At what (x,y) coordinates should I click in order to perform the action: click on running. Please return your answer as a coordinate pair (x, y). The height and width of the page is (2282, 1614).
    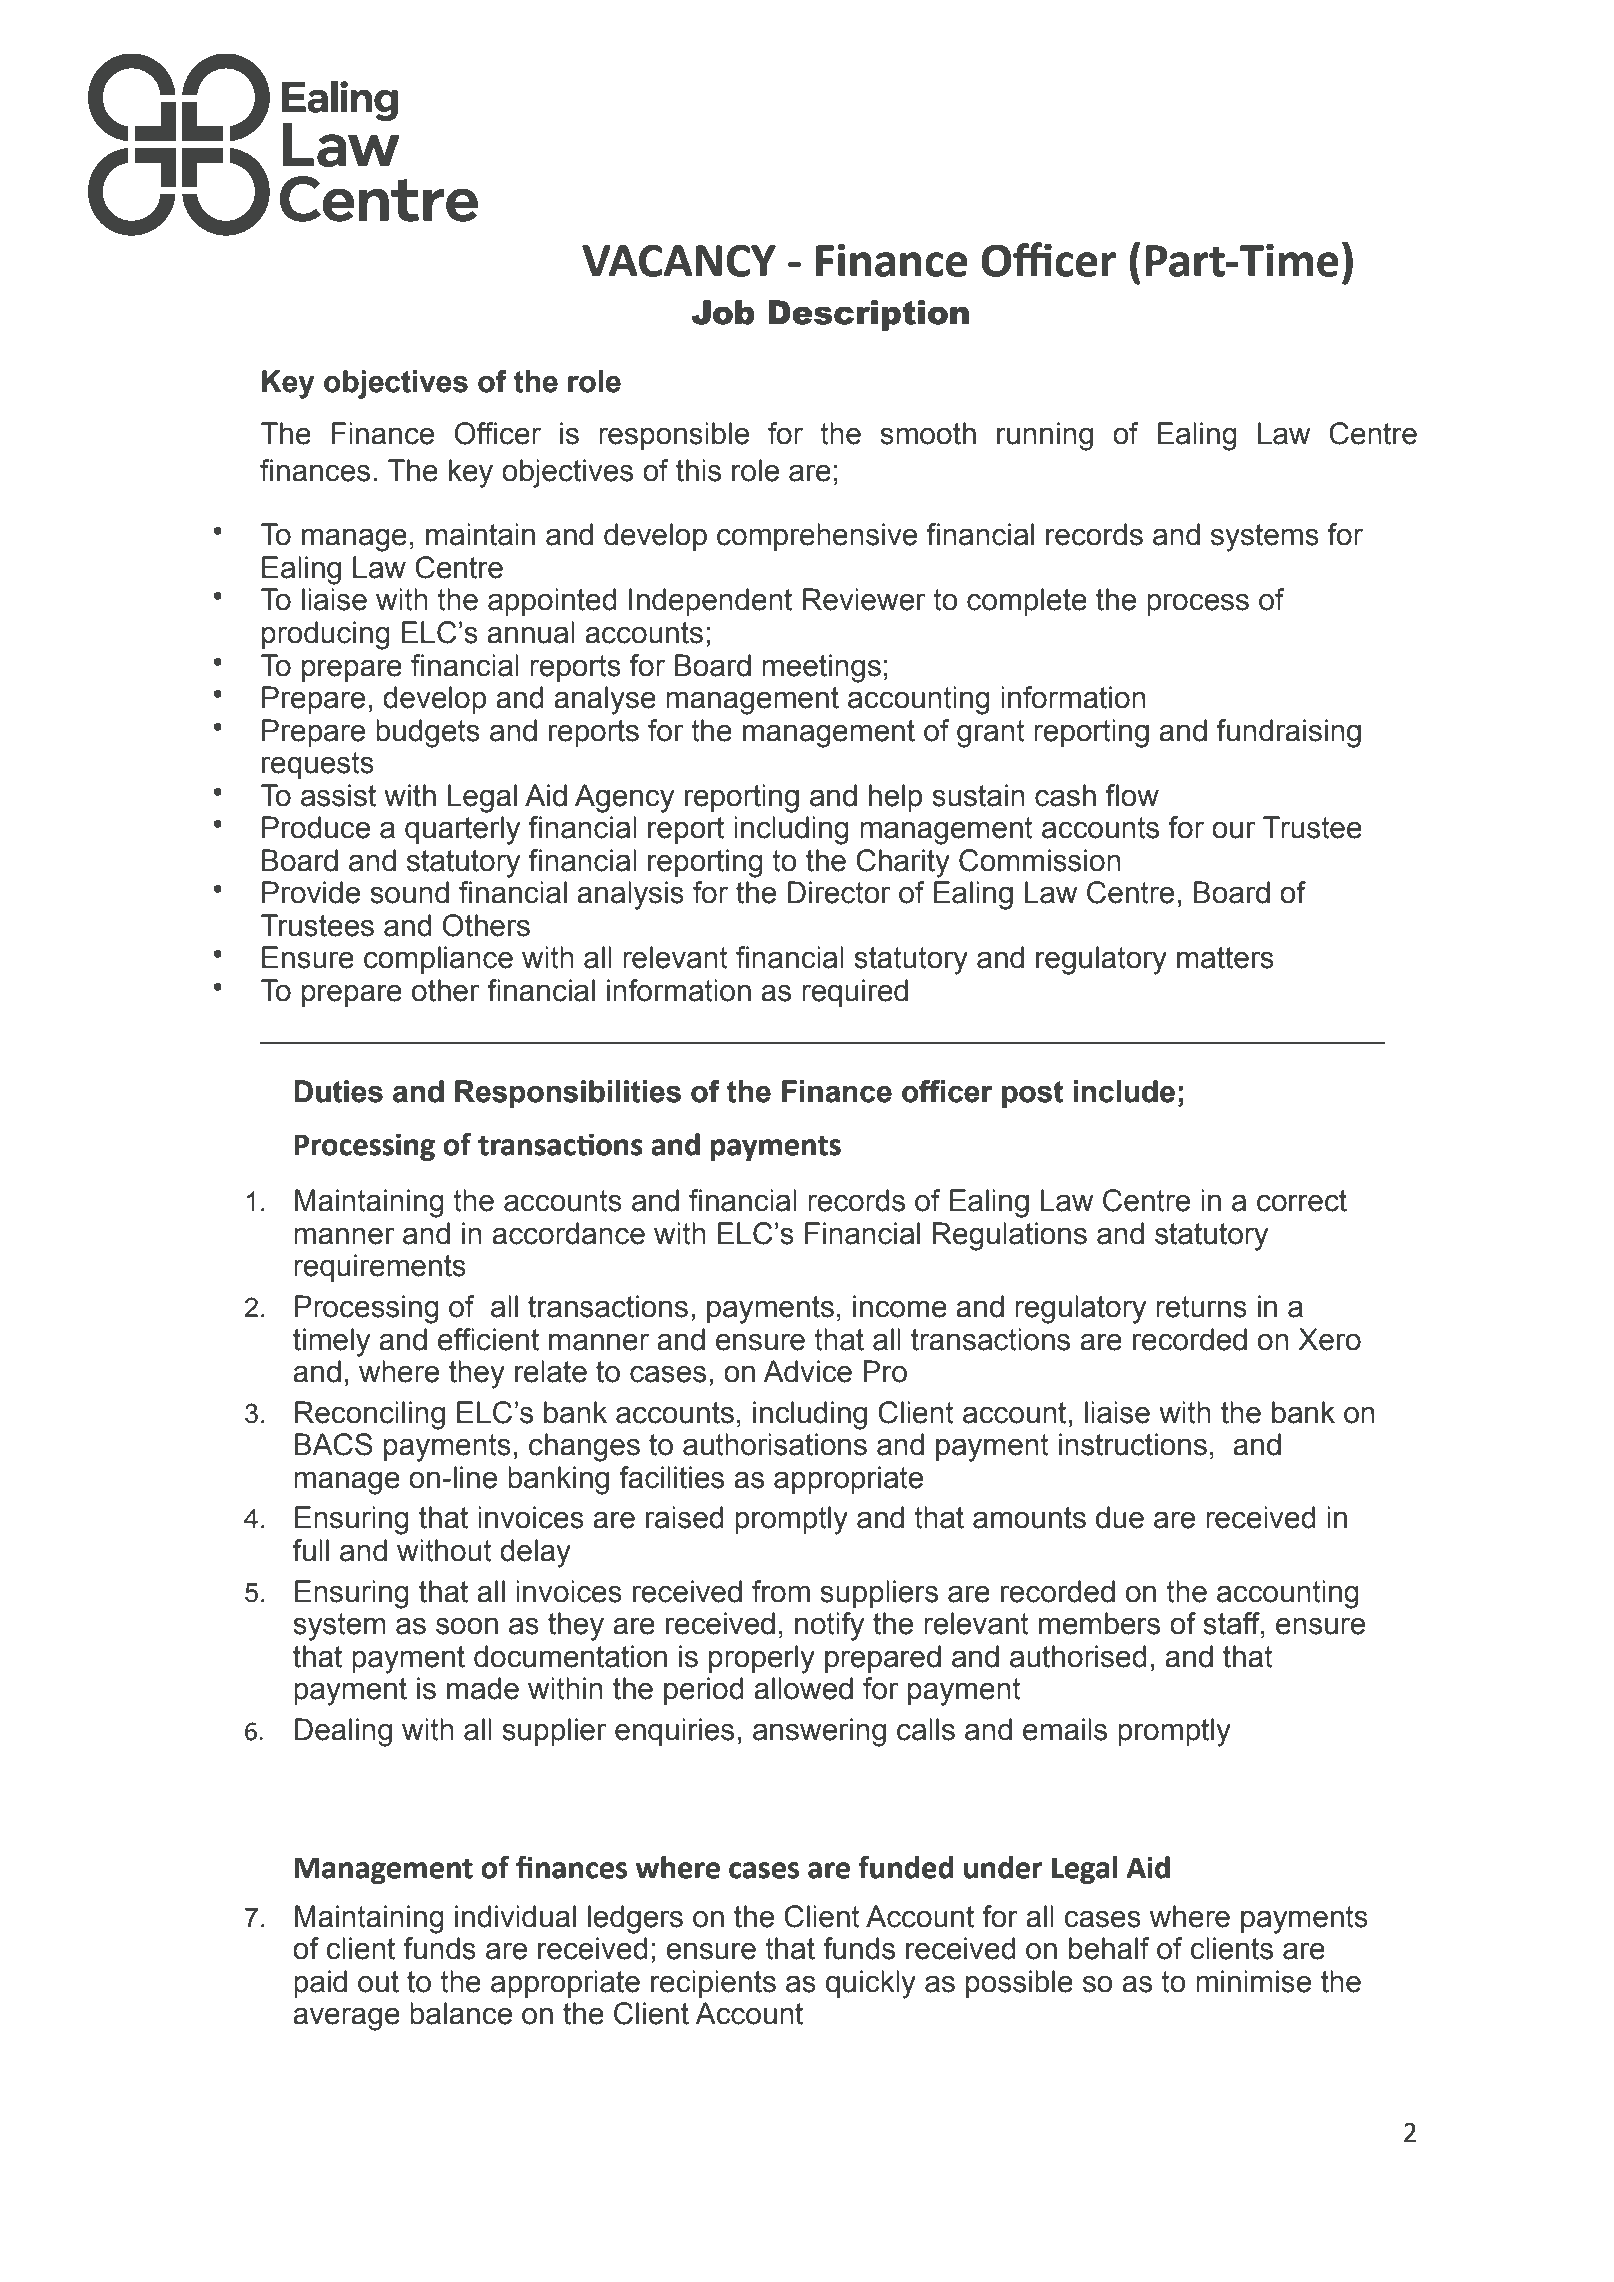
    Looking at the image, I should click on (1045, 436).
